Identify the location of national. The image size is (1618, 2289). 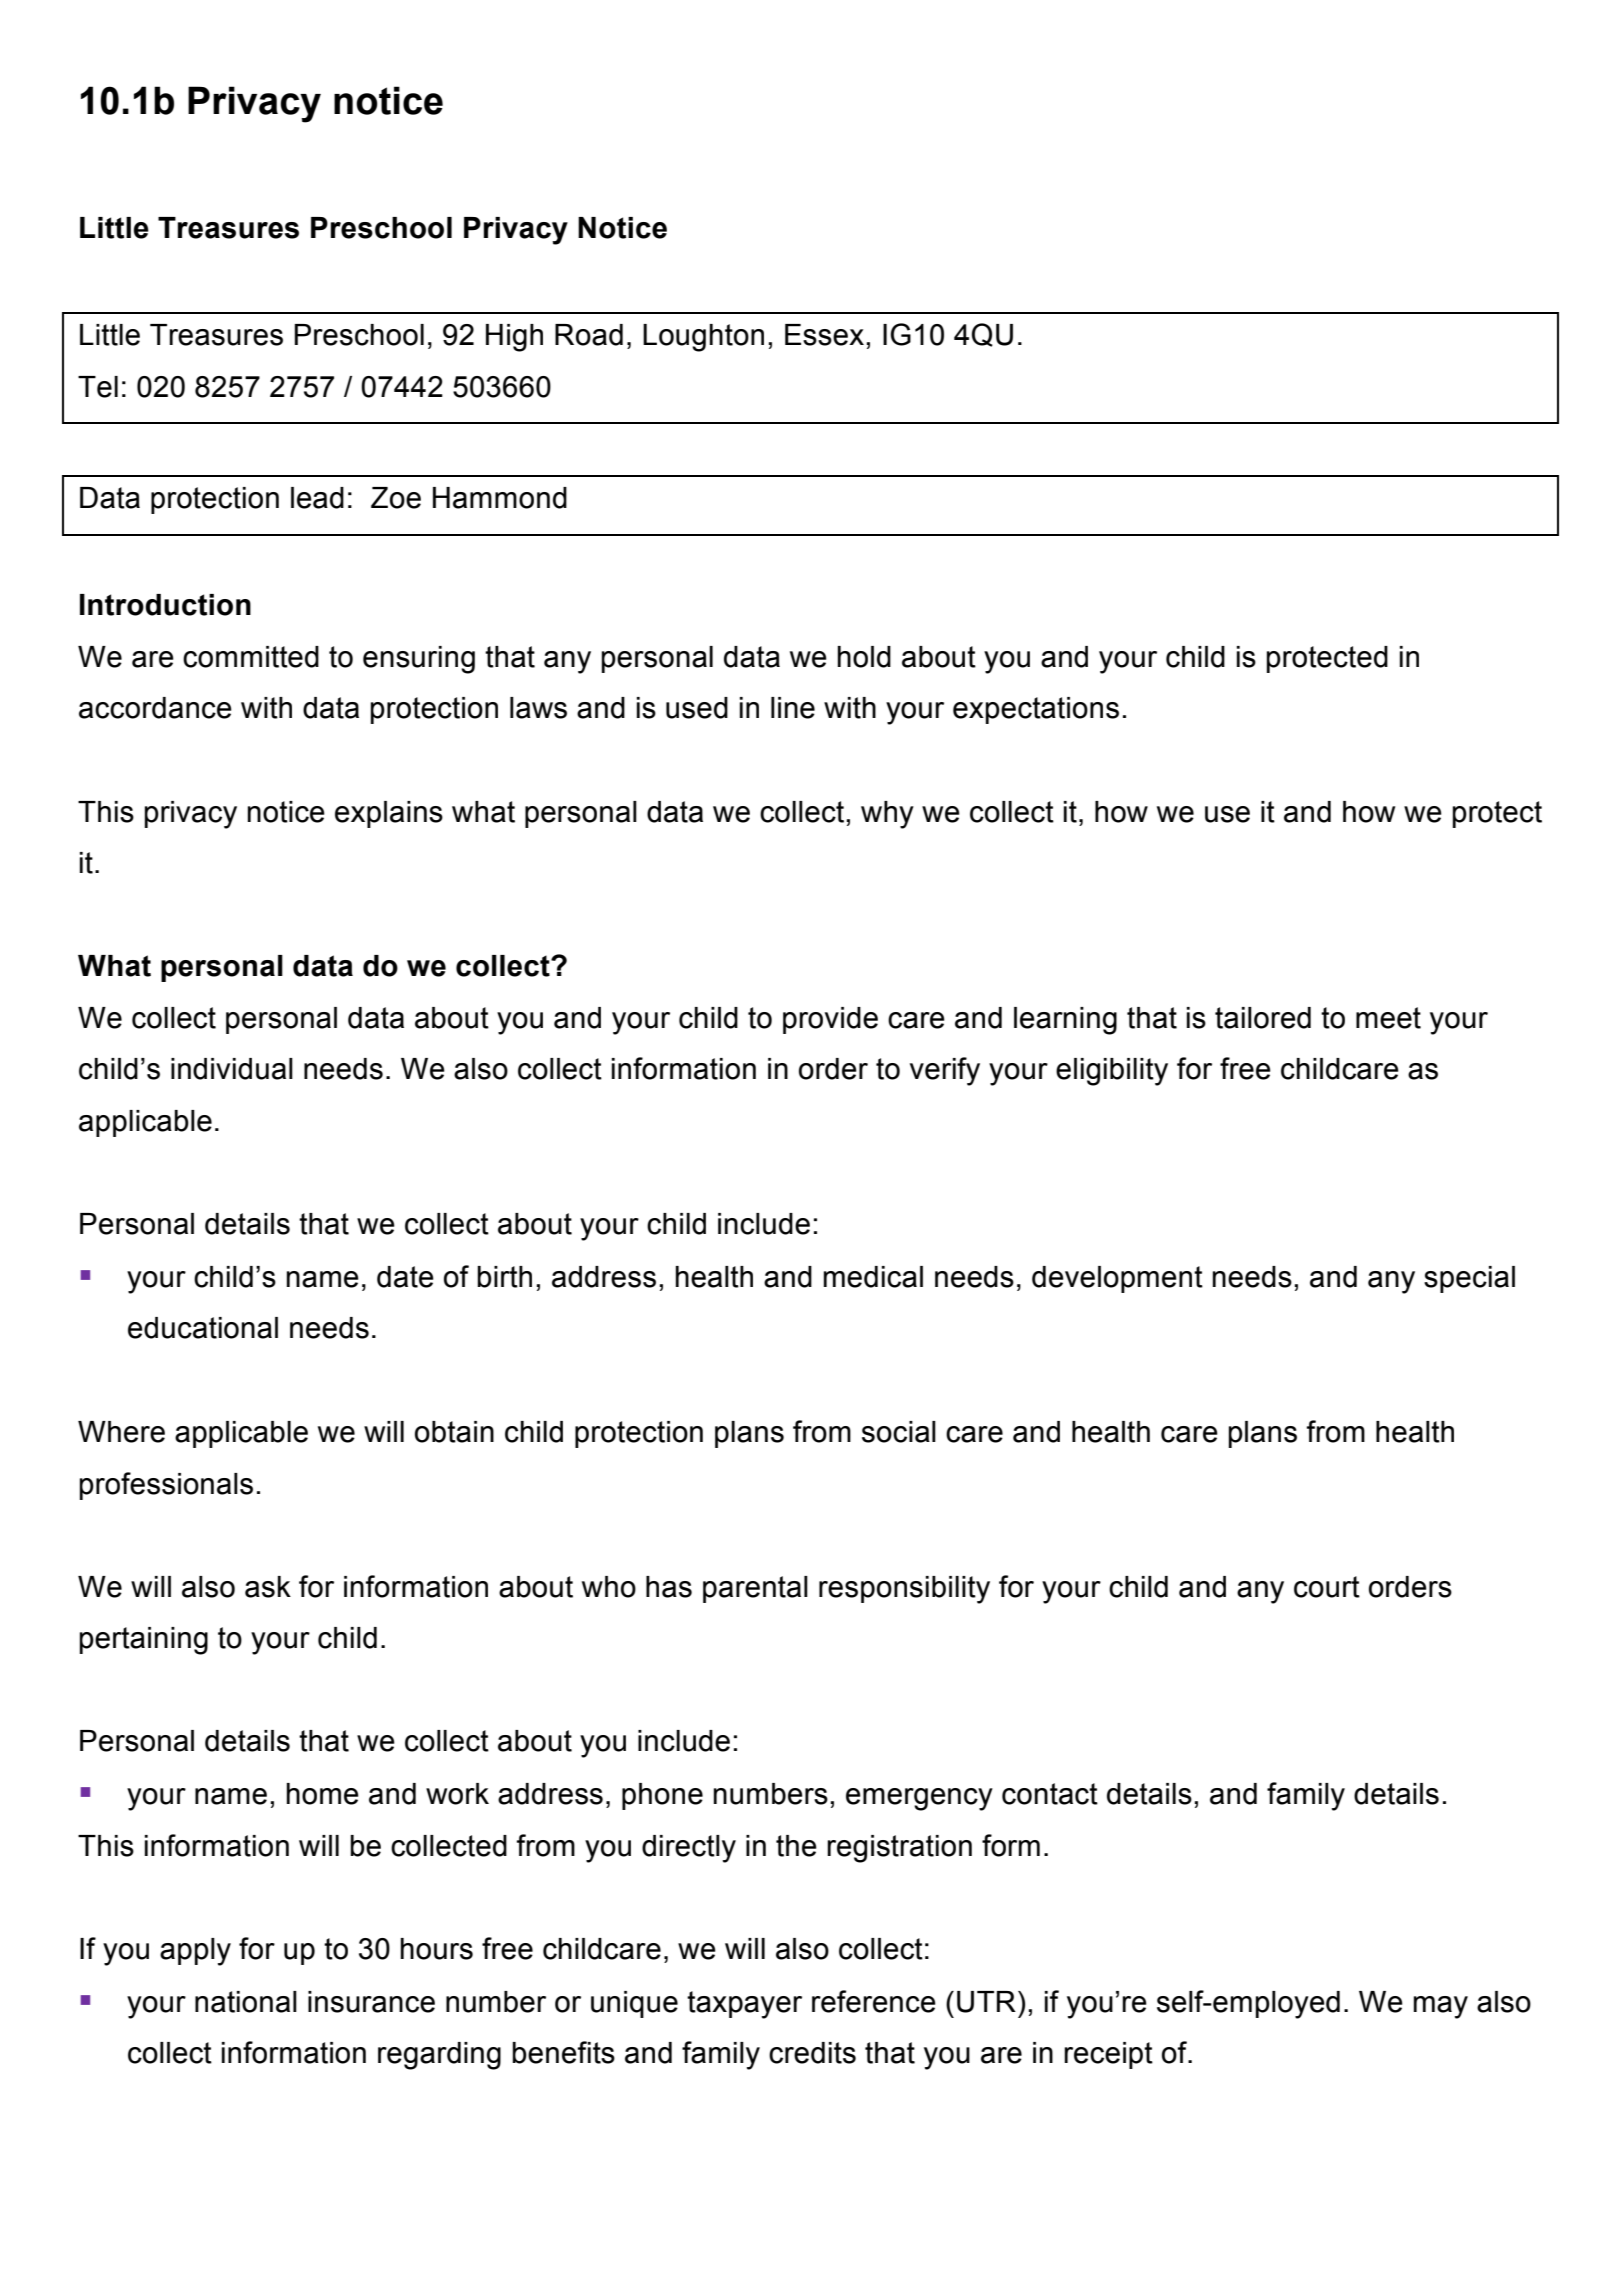
(246, 2002).
